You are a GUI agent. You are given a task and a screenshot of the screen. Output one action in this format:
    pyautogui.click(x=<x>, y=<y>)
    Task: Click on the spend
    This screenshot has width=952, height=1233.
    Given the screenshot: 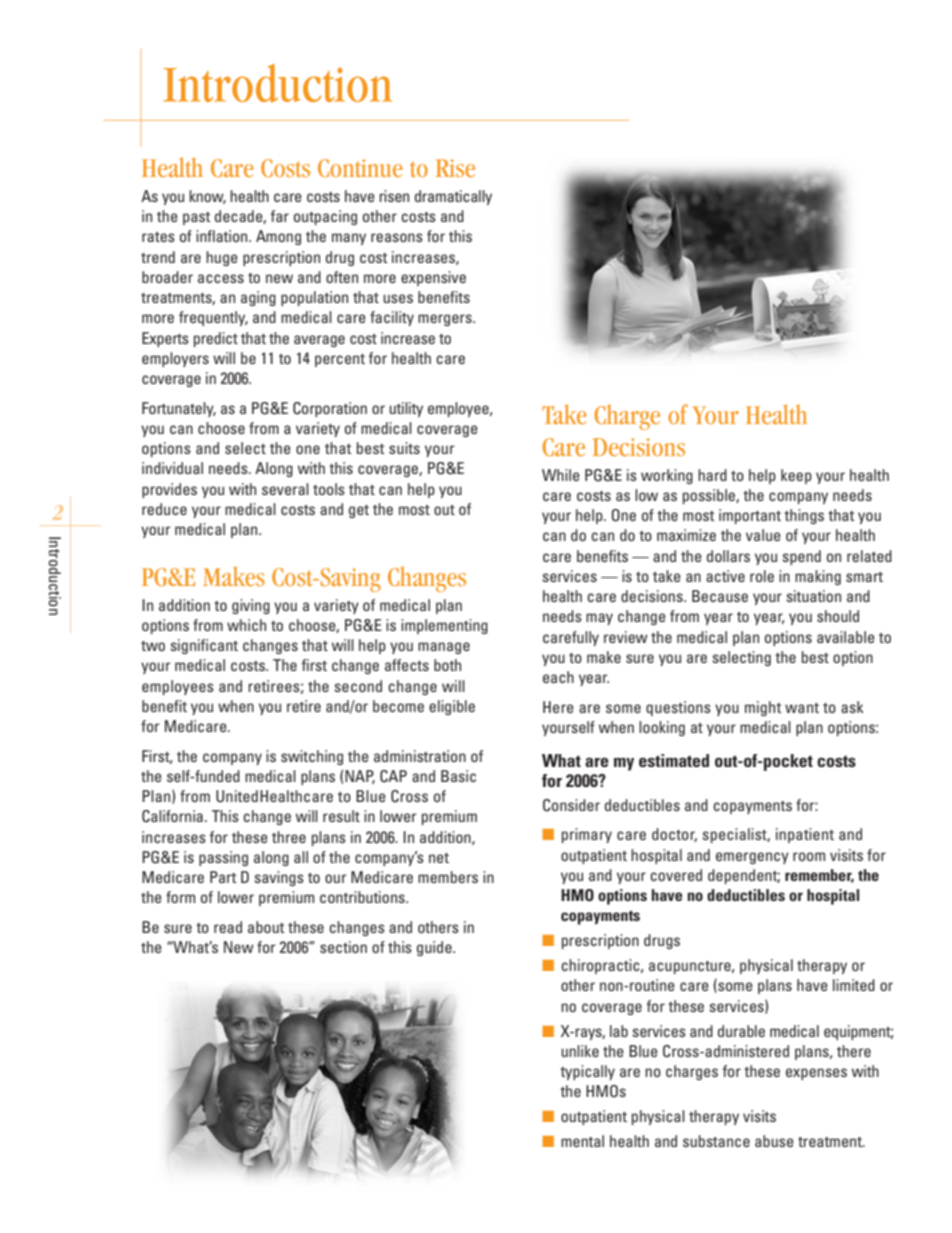 What is the action you would take?
    pyautogui.click(x=801, y=557)
